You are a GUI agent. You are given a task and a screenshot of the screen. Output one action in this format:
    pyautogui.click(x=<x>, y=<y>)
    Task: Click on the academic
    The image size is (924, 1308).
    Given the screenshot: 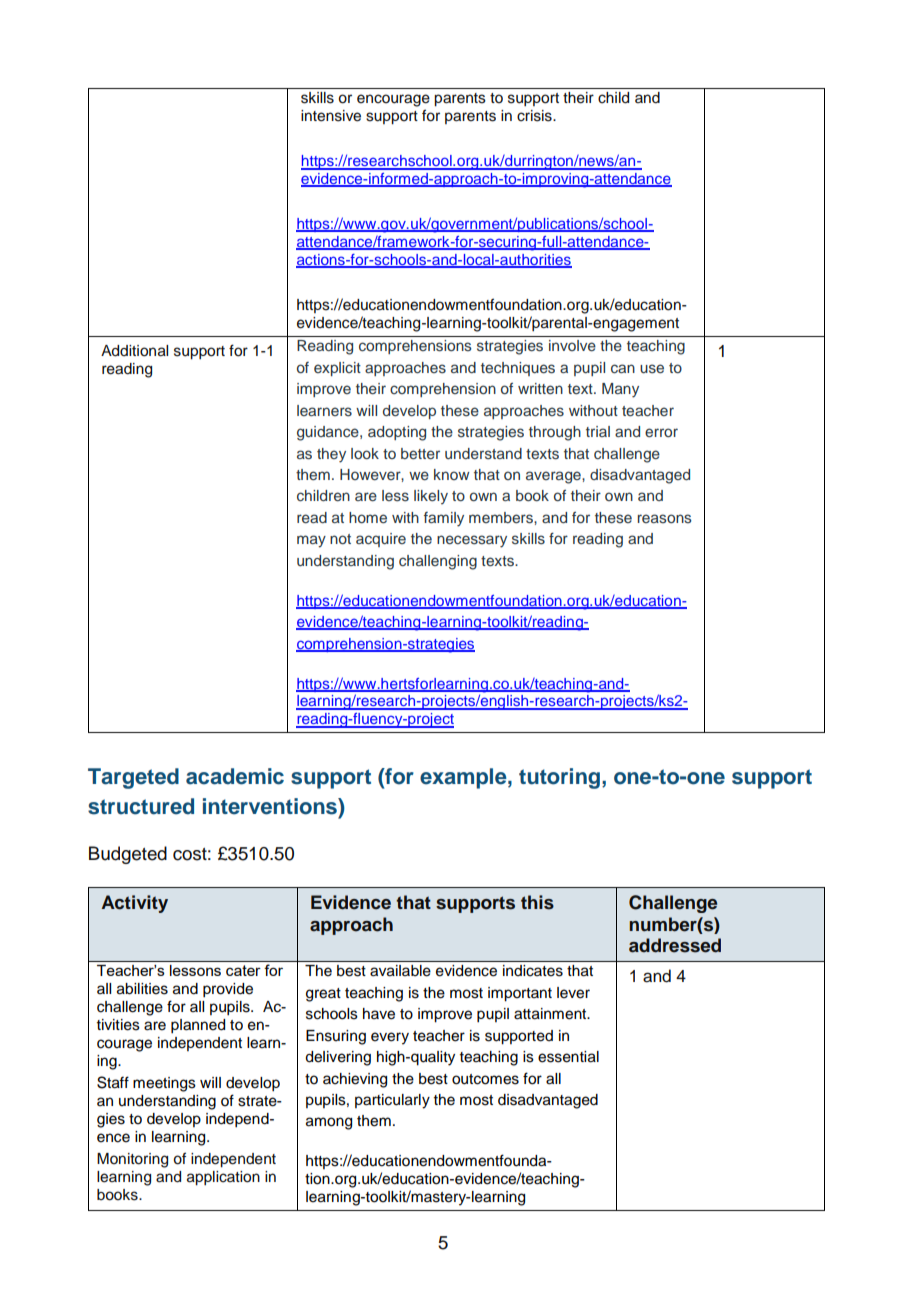 What is the action you would take?
    pyautogui.click(x=235, y=776)
